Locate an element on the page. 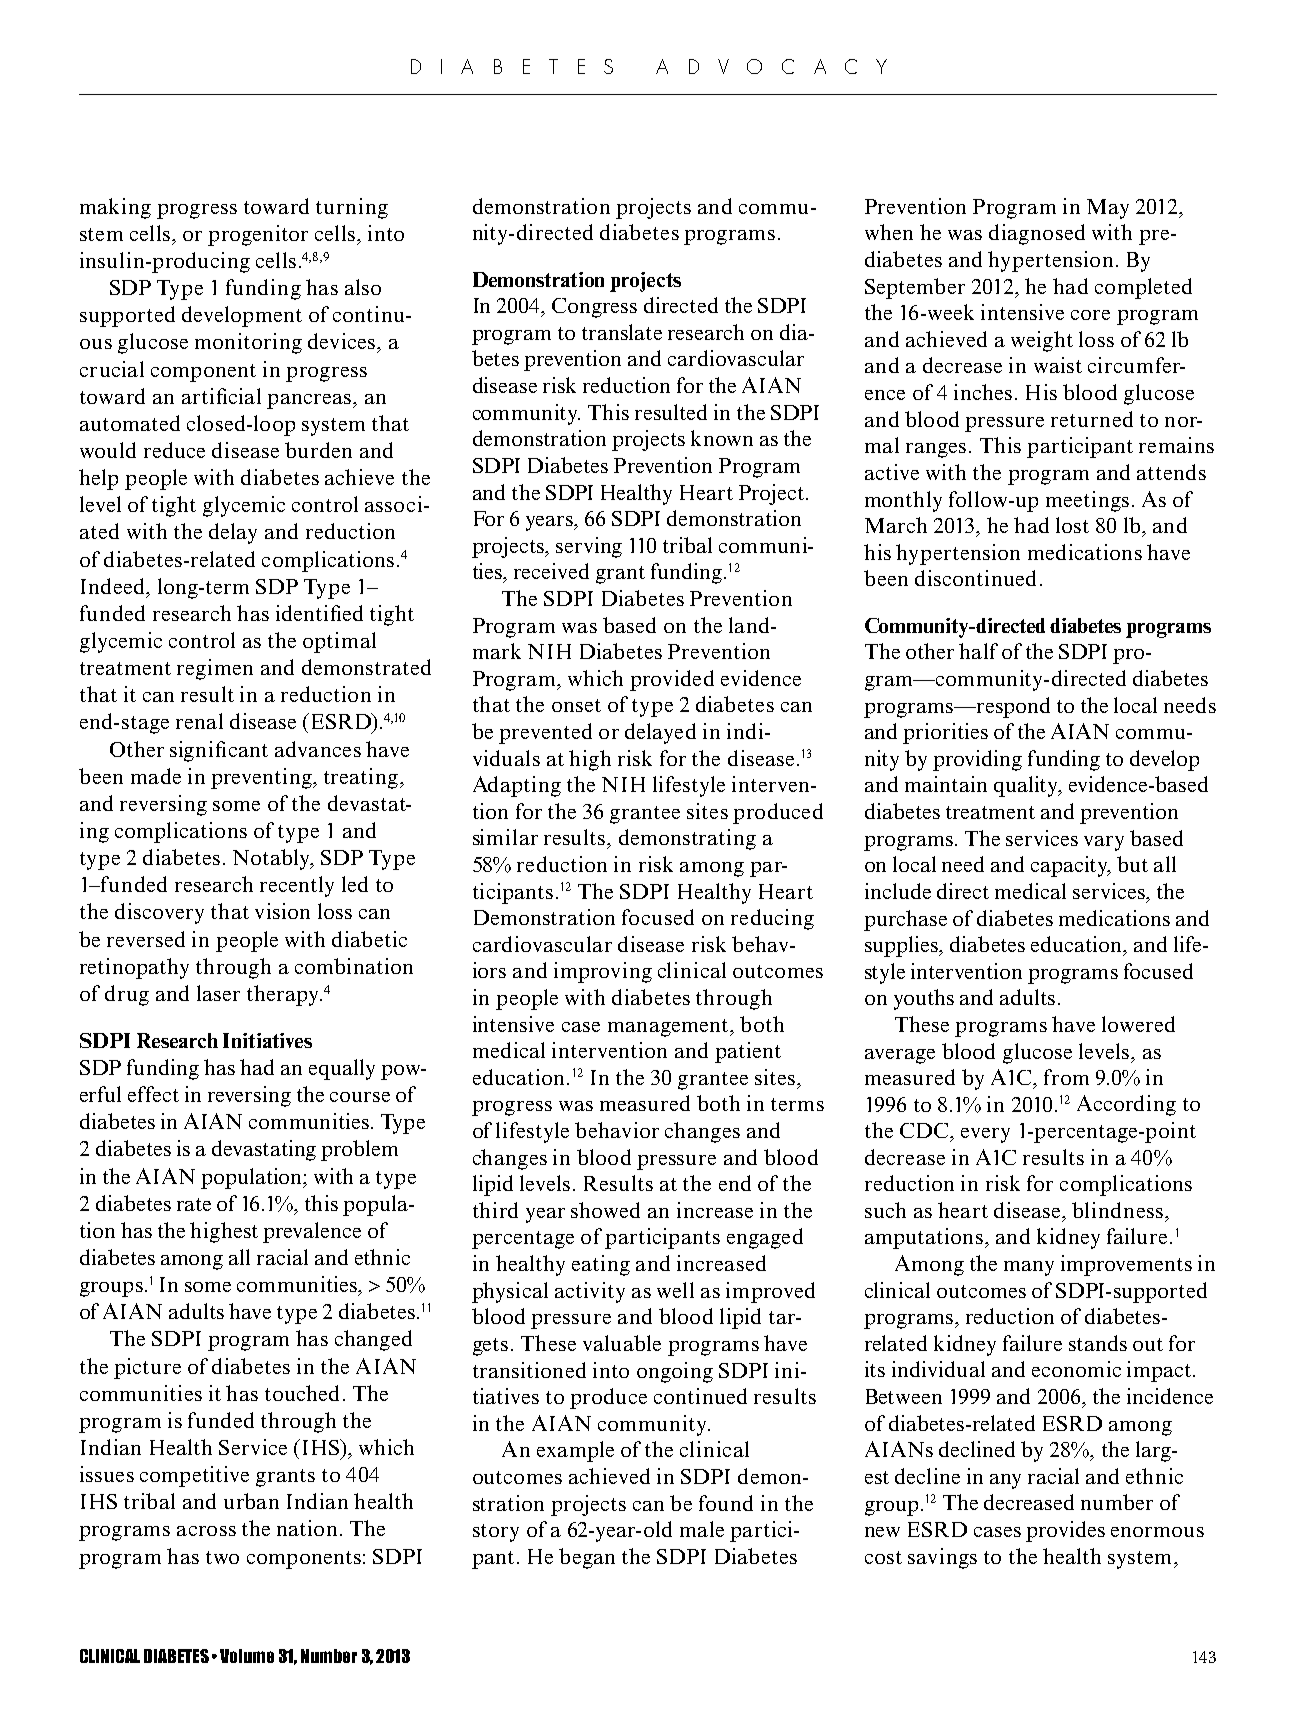 Image resolution: width=1296 pixels, height=1722 pixels. diagnosed is located at coordinates (1037, 234).
